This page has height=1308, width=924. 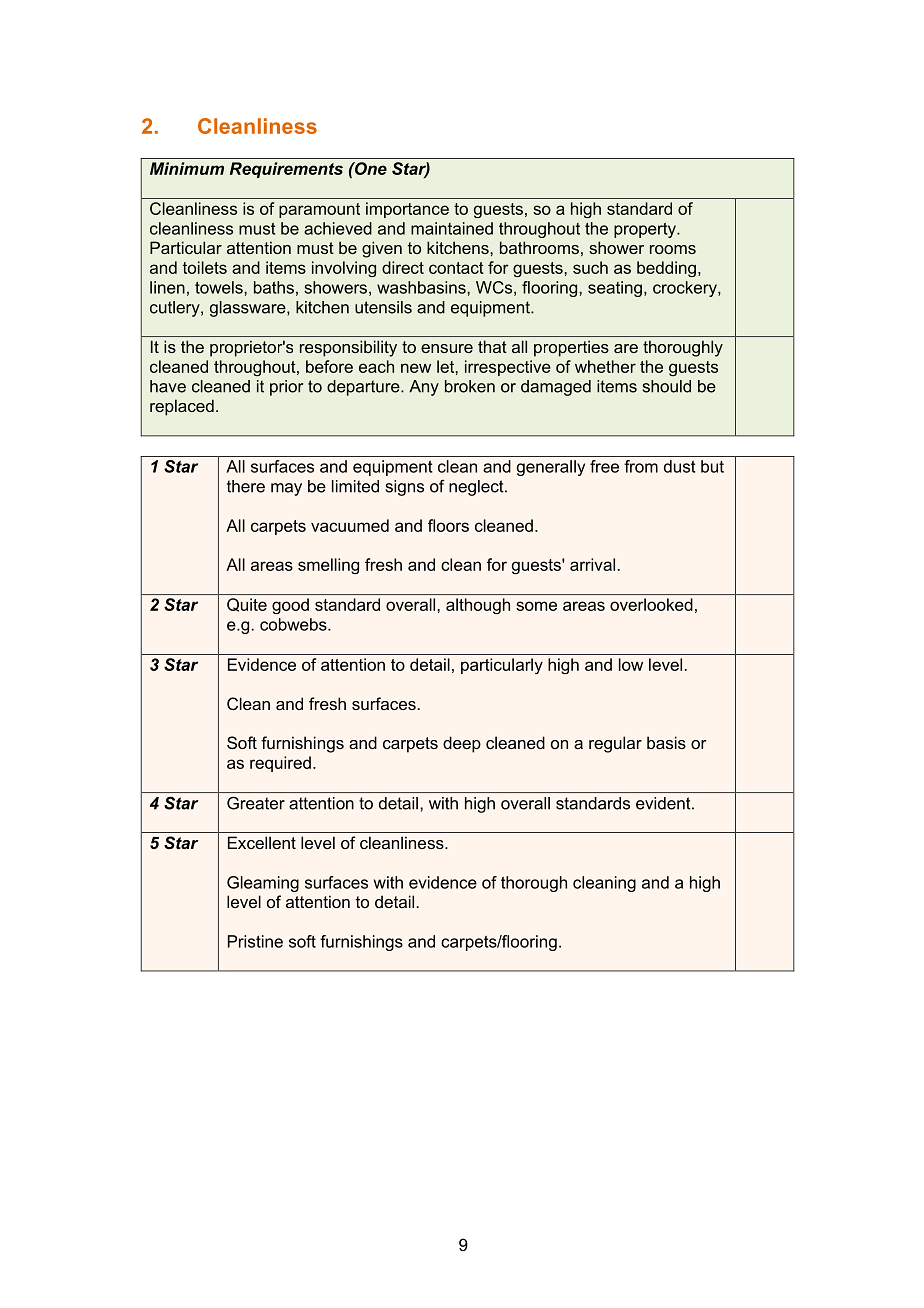 What do you see at coordinates (247, 605) in the page?
I see `Quite` at bounding box center [247, 605].
